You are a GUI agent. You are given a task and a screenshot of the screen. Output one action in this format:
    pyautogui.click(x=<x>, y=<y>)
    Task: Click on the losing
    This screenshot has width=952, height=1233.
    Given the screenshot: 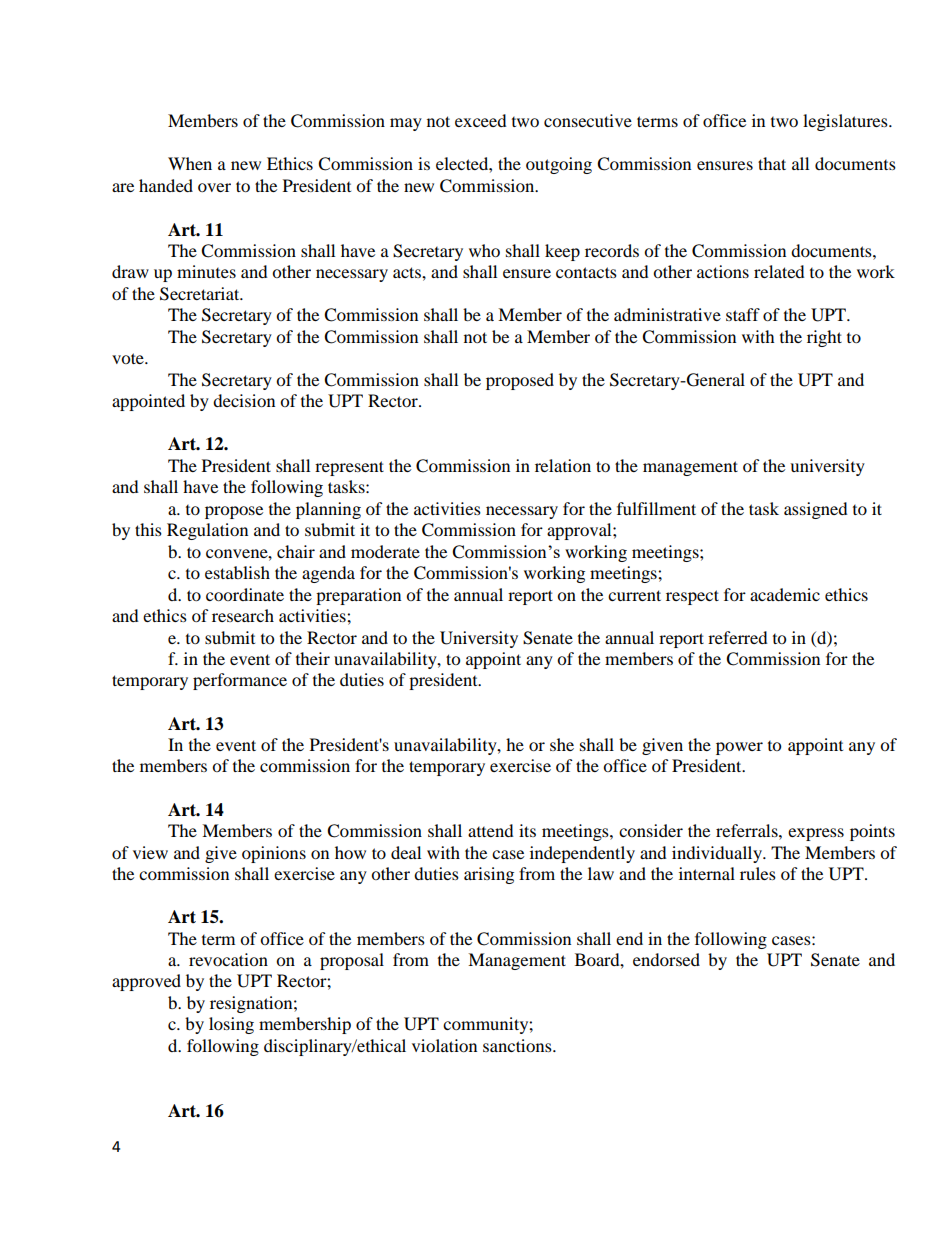 What is the action you would take?
    pyautogui.click(x=231, y=1025)
